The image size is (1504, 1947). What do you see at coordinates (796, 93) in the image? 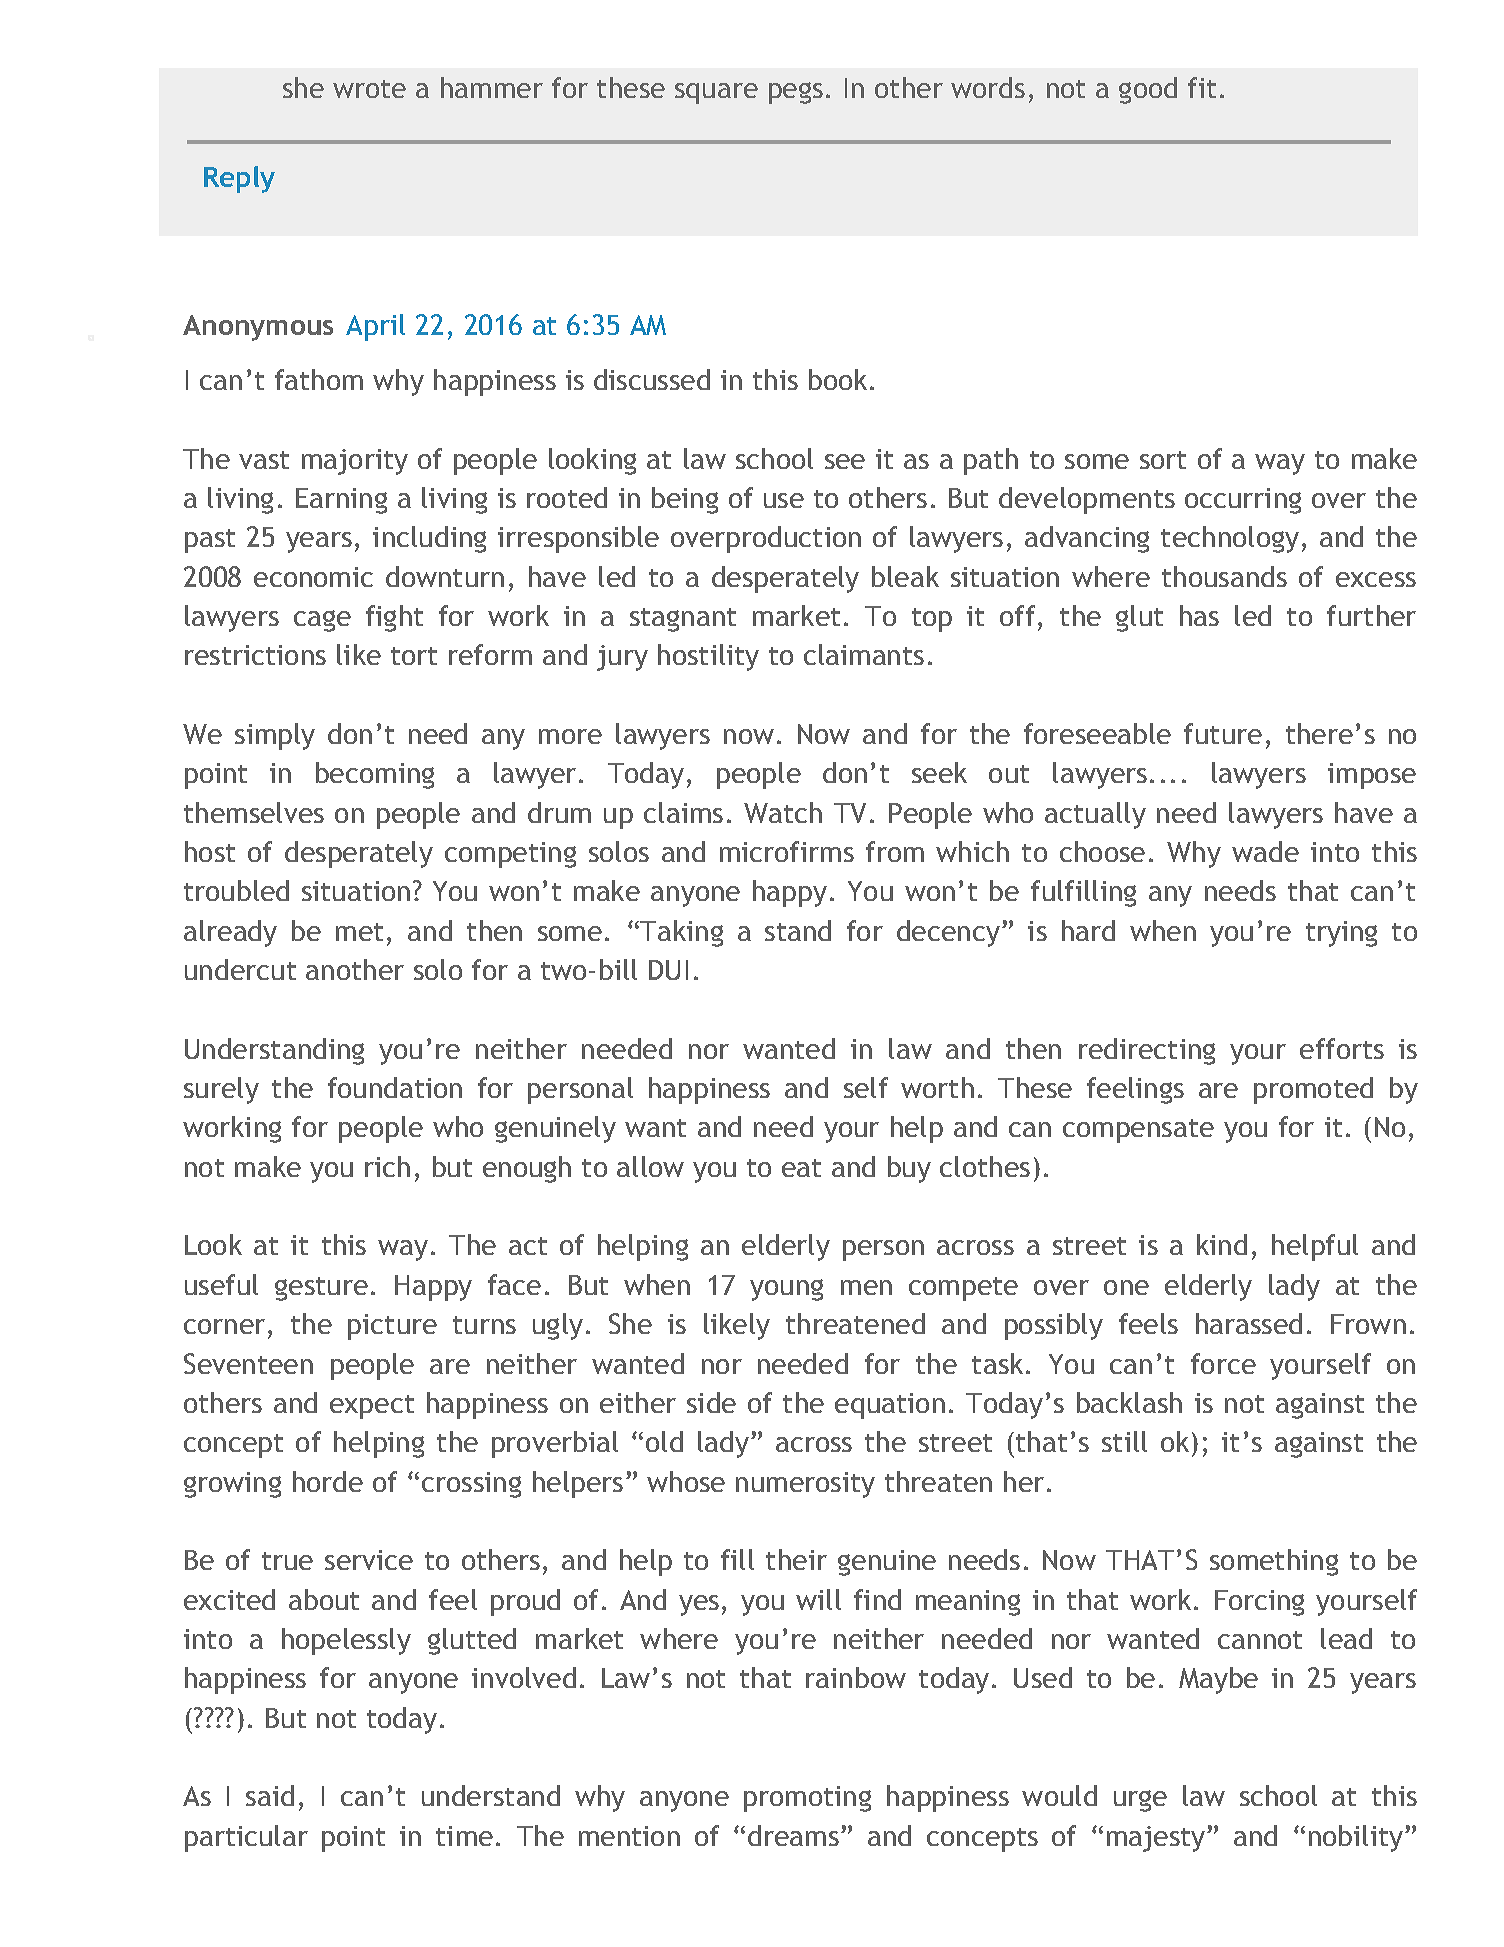
I see `pegs` at bounding box center [796, 93].
